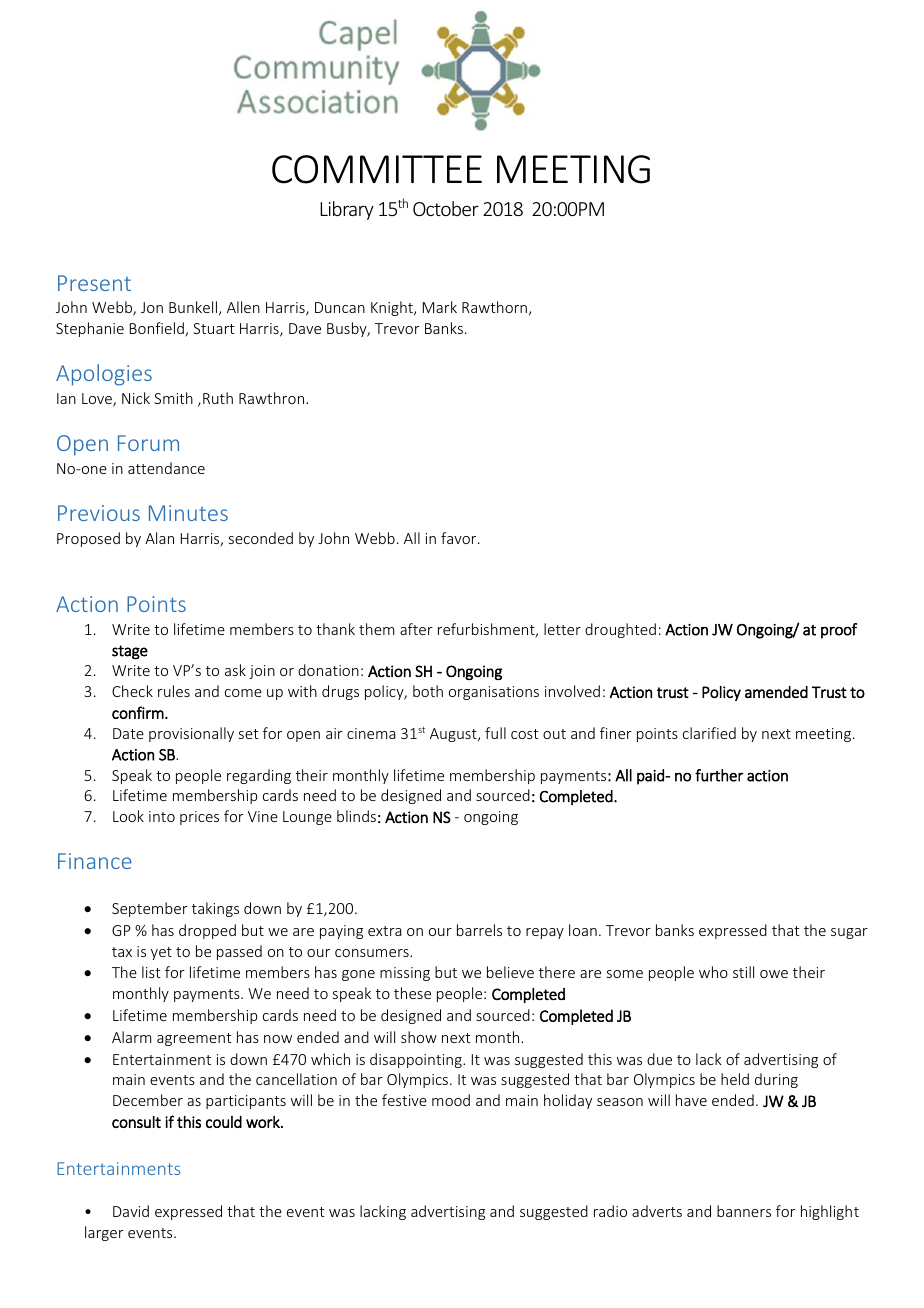  Describe the element at coordinates (830, 1212) in the screenshot. I see `highlight` at that location.
